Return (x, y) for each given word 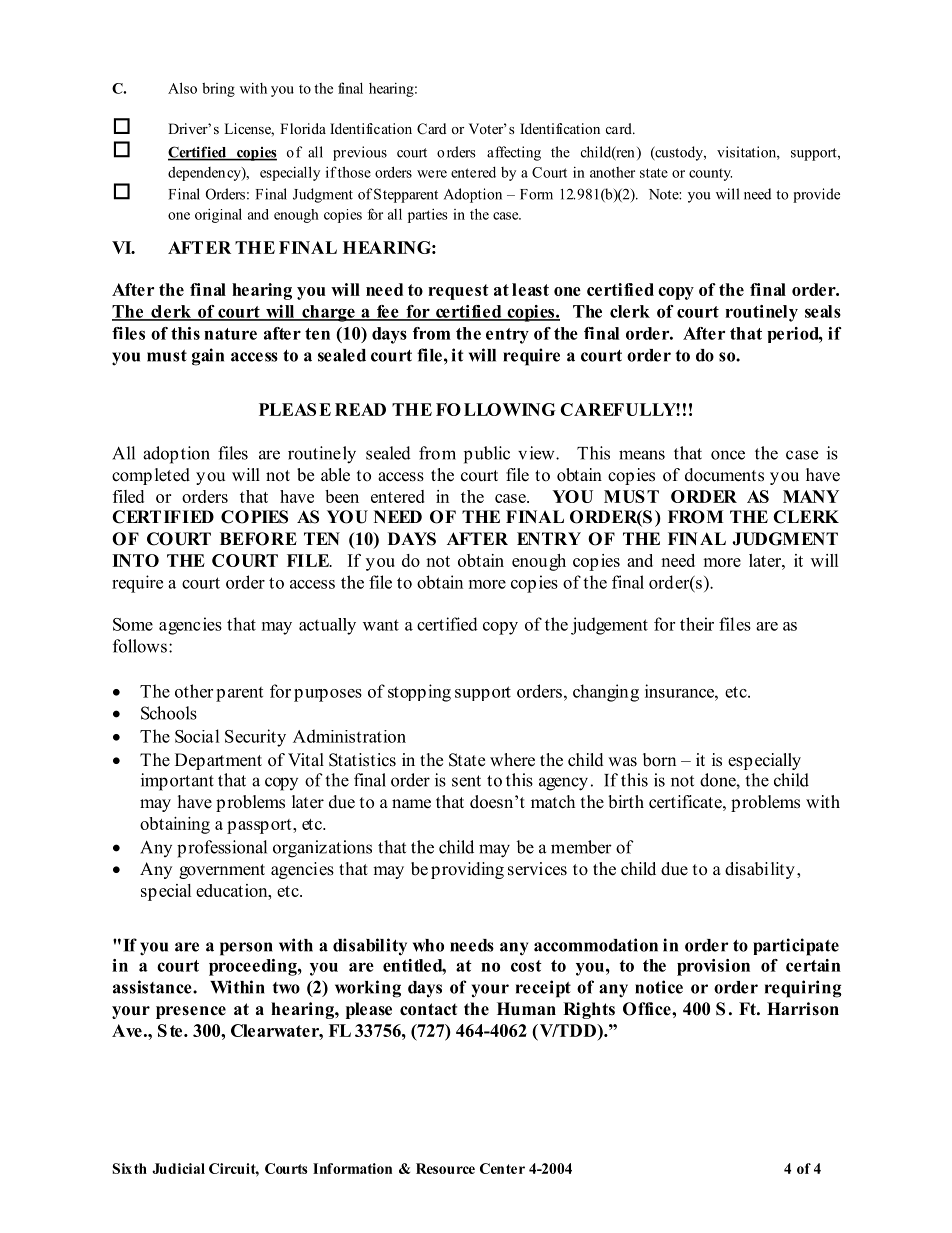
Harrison (803, 1009)
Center (502, 1168)
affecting (514, 153)
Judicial (178, 1168)
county (710, 175)
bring (218, 90)
